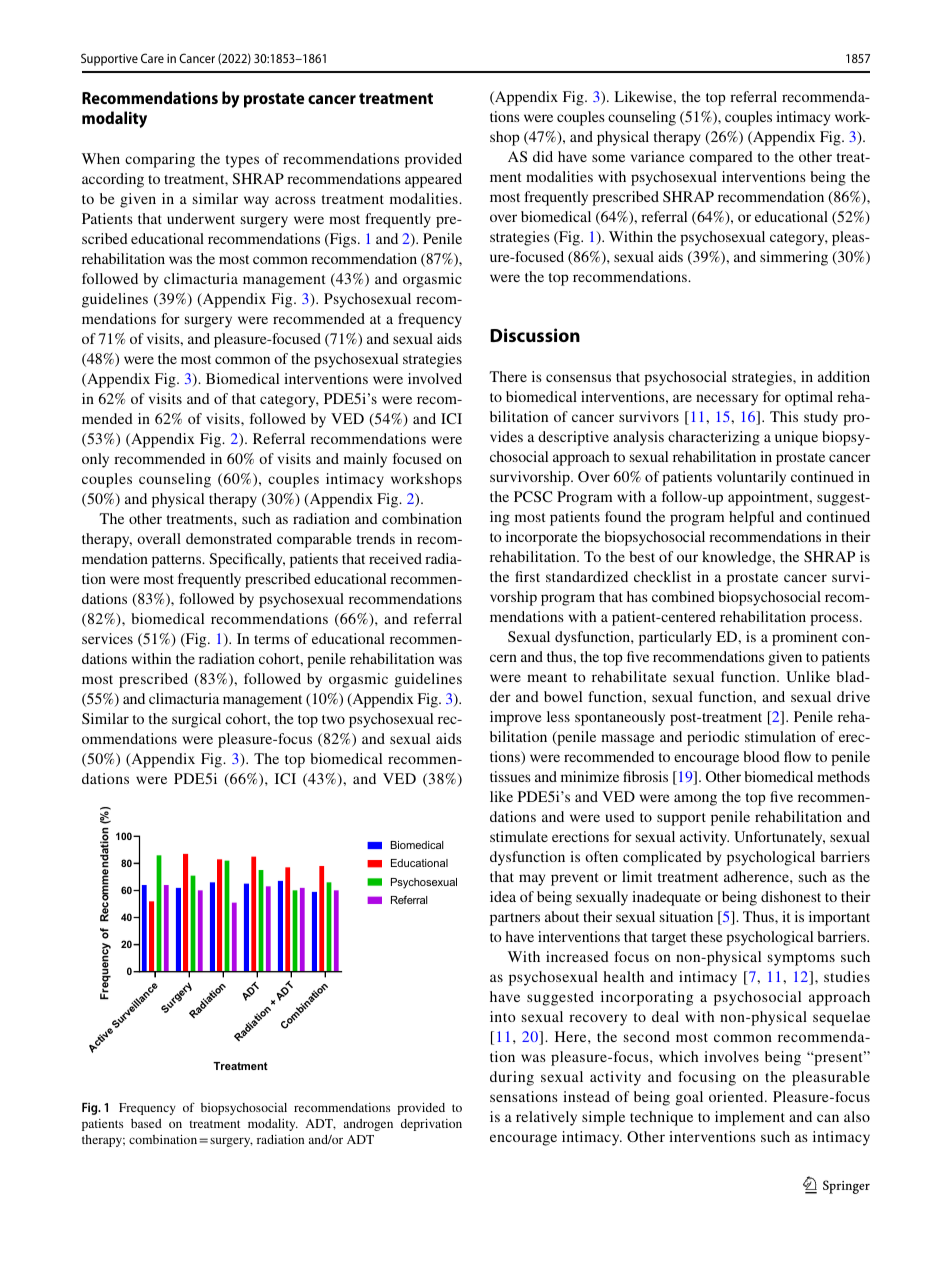 This page has height=1265, width=952. I want to click on Care, so click(152, 58).
